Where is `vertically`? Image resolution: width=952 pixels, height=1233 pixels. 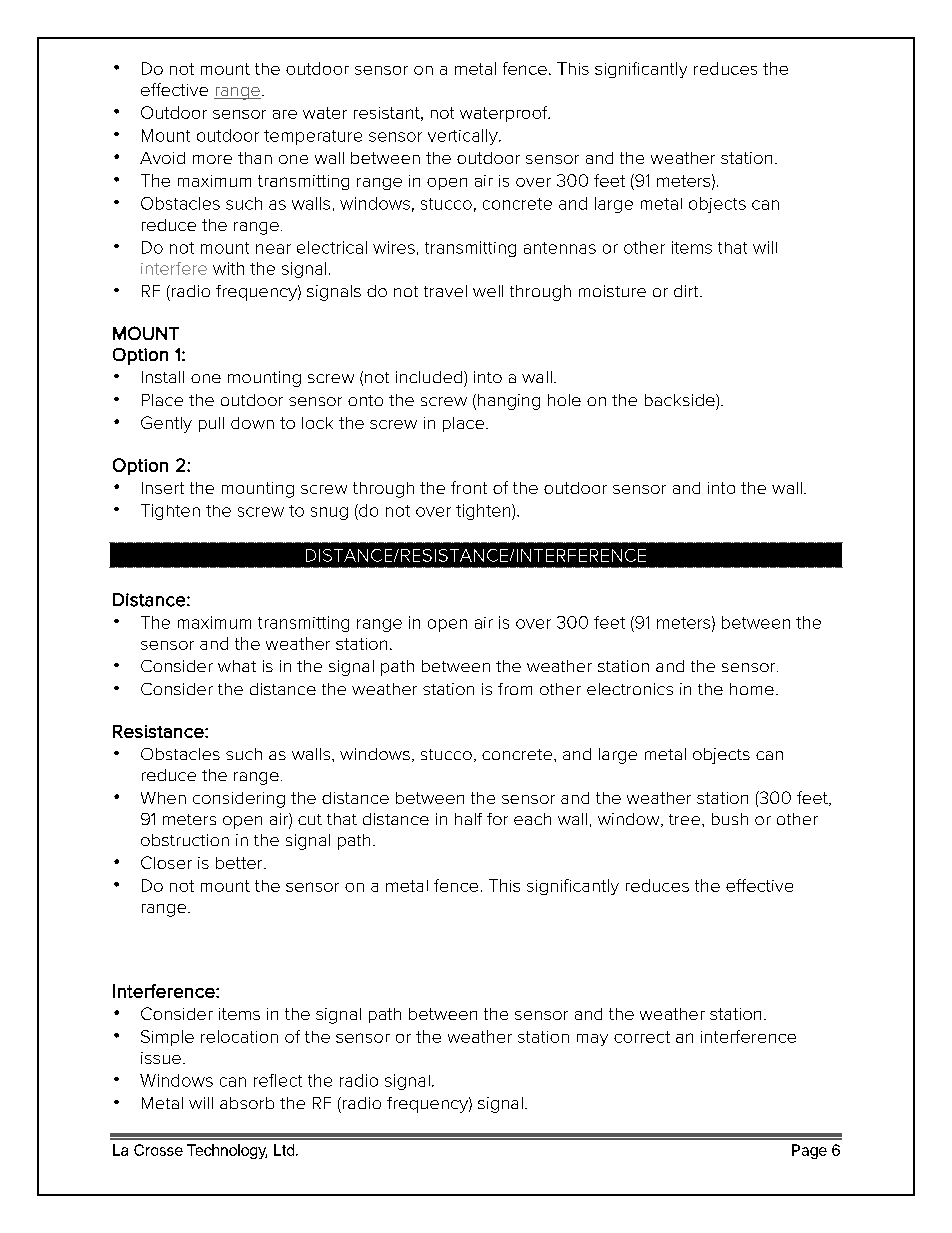
vertically is located at coordinates (464, 137).
